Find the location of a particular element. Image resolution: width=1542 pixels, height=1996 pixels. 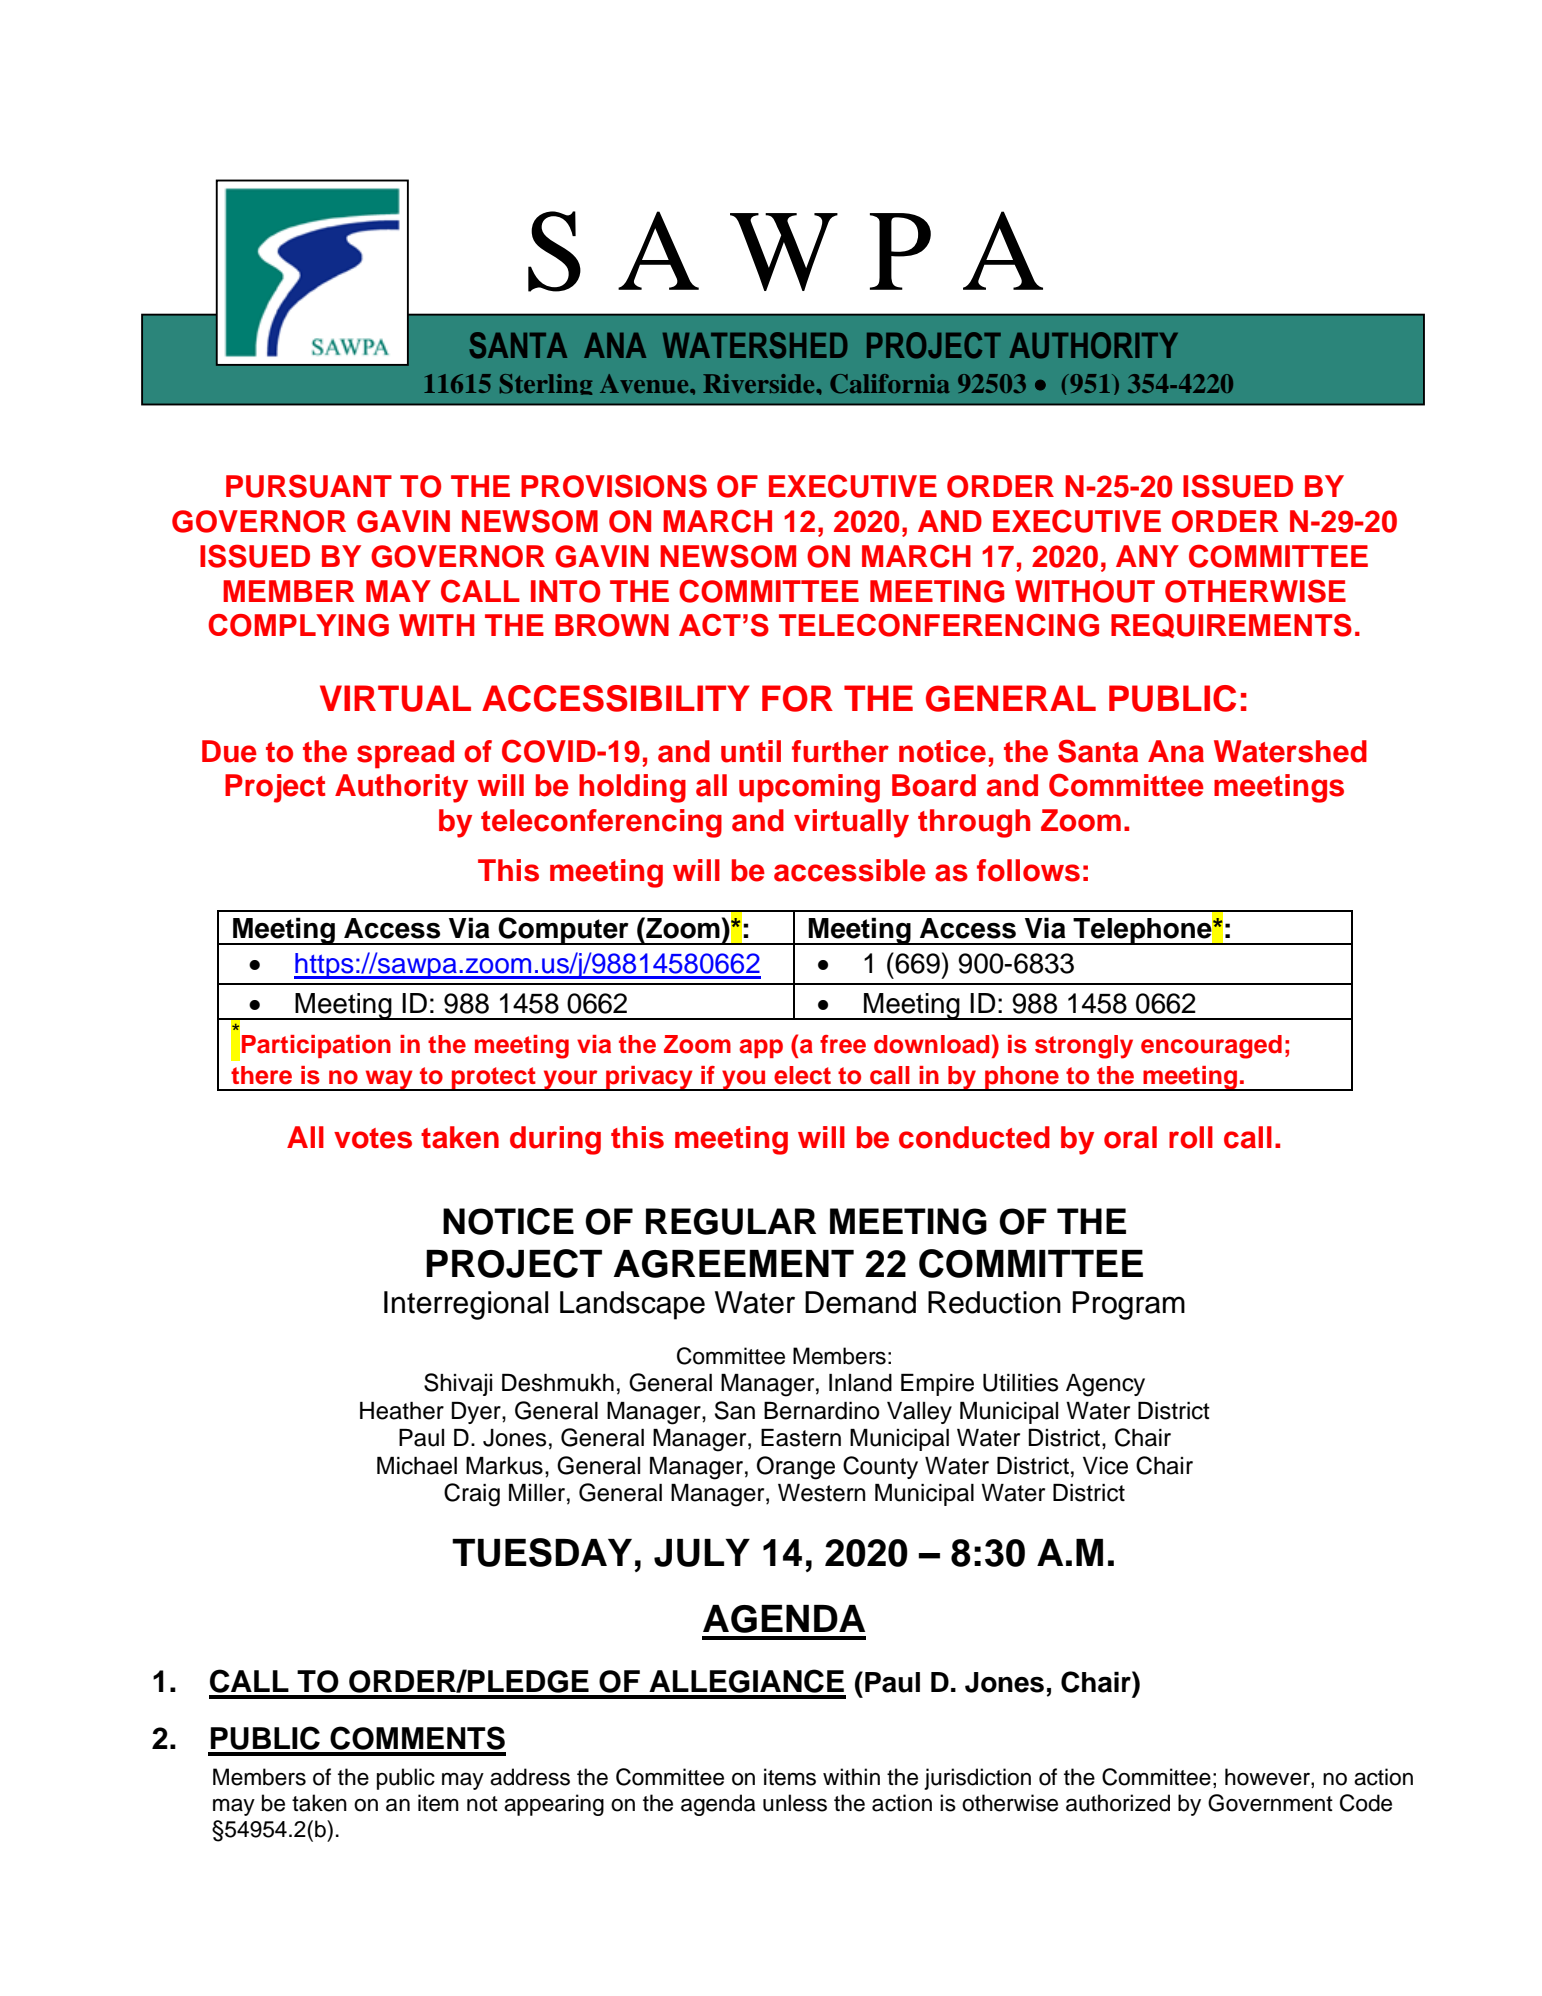

encouraged is located at coordinates (1211, 1047).
